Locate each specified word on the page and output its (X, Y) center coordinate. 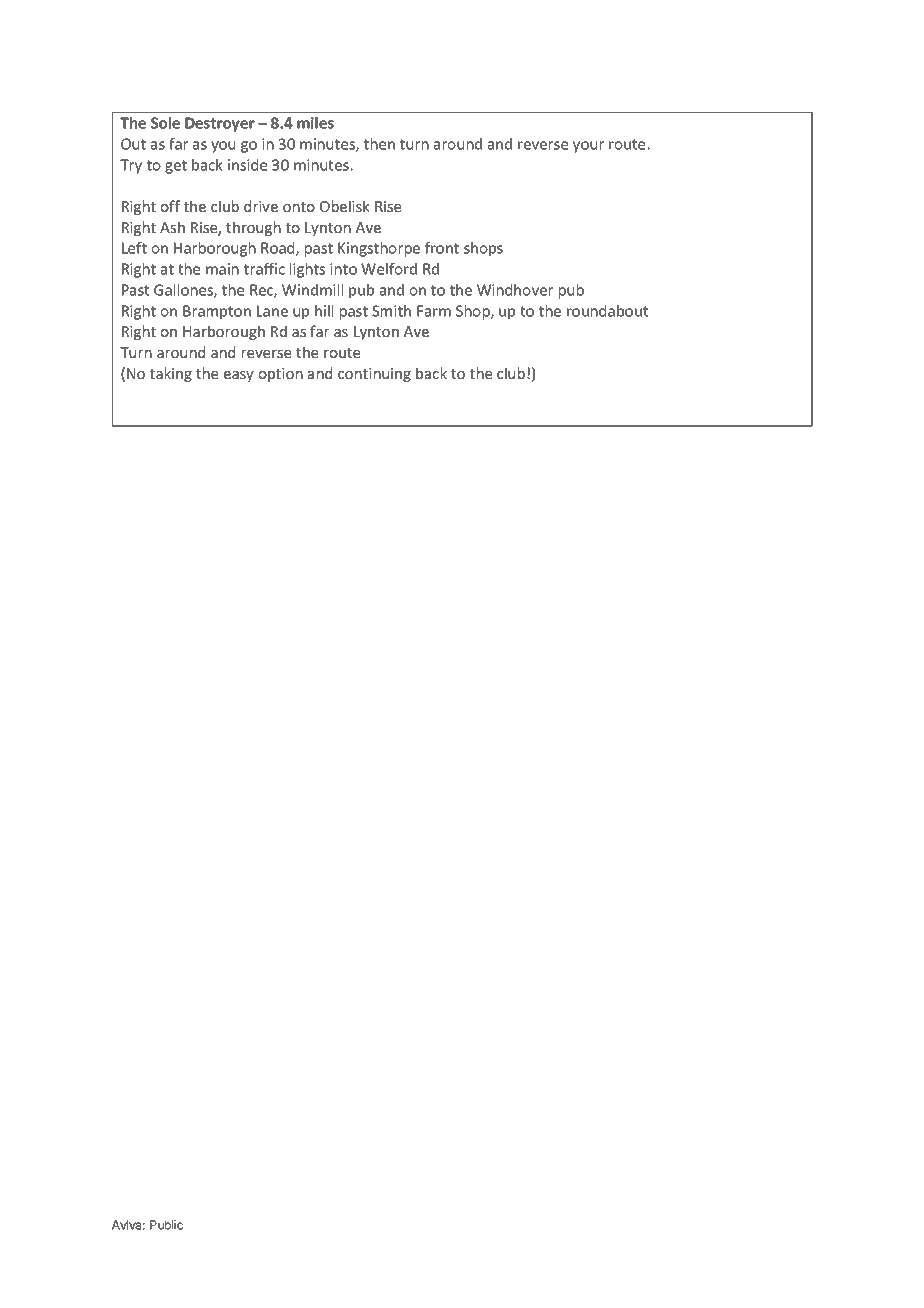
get (176, 167)
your (588, 147)
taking (171, 374)
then (379, 144)
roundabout (607, 311)
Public (166, 1225)
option (281, 375)
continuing (374, 375)
